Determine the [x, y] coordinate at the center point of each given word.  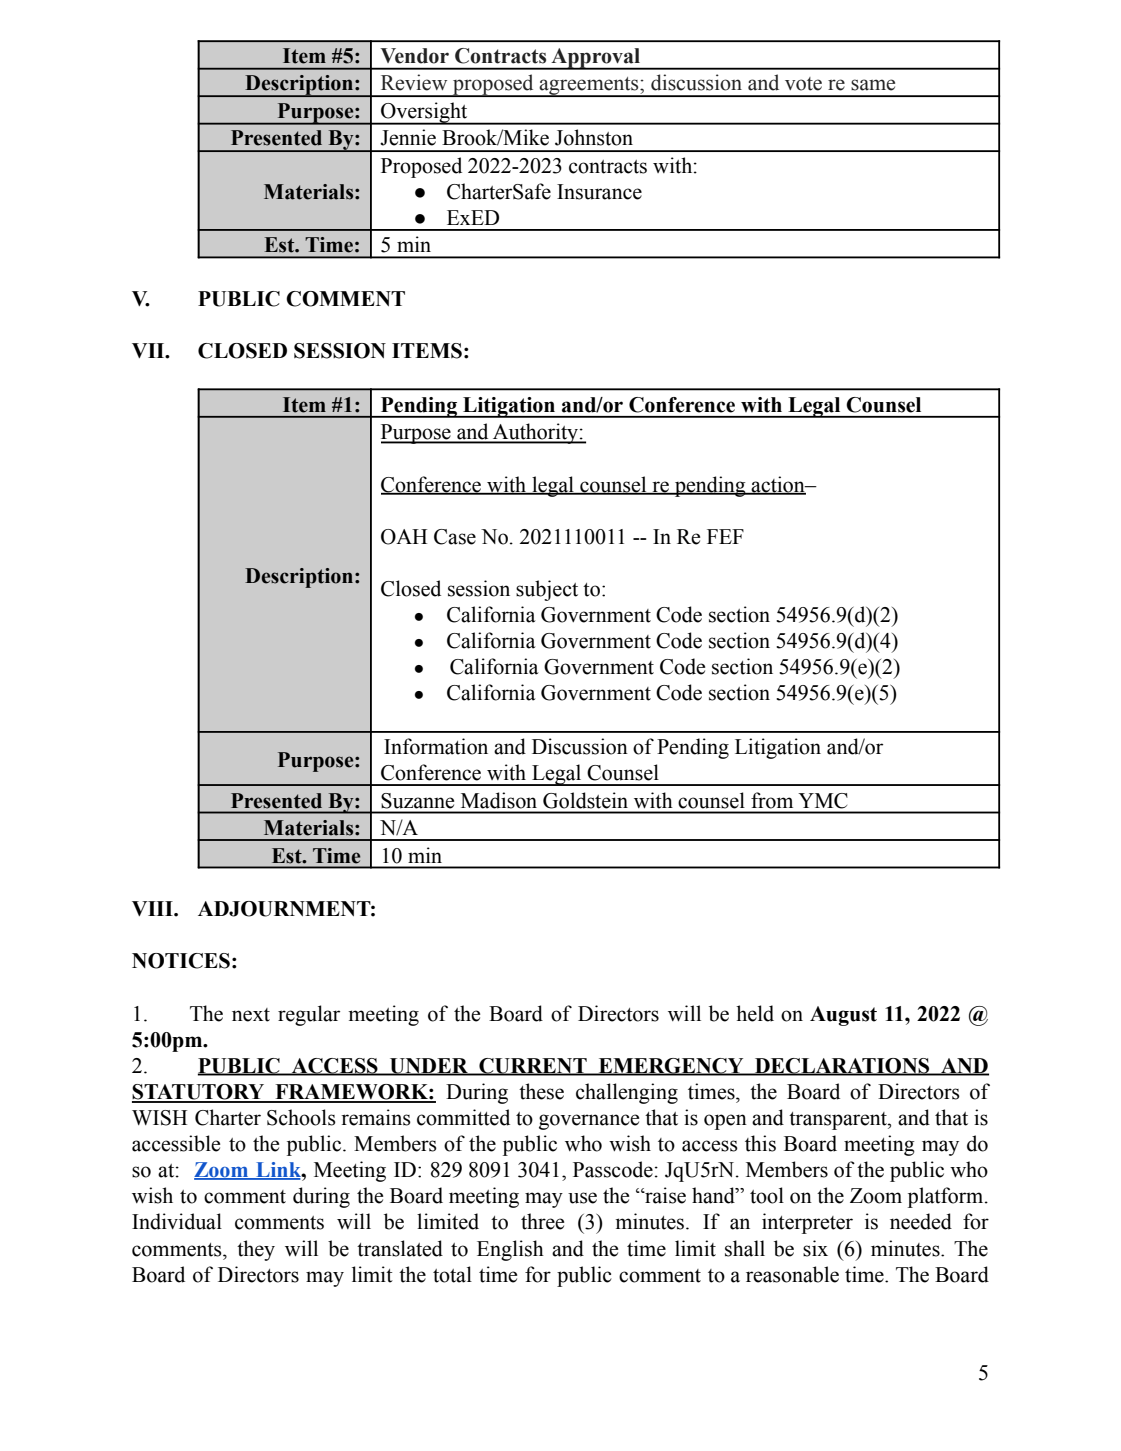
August [843, 1016]
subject [547, 590]
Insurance [599, 192]
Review [414, 82]
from [772, 800]
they [256, 1250]
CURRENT [533, 1067]
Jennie [408, 137]
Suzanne [417, 801]
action [778, 485]
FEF [725, 536]
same [873, 85]
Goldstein [585, 800]
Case [455, 537]
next [251, 1015]
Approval [596, 59]
